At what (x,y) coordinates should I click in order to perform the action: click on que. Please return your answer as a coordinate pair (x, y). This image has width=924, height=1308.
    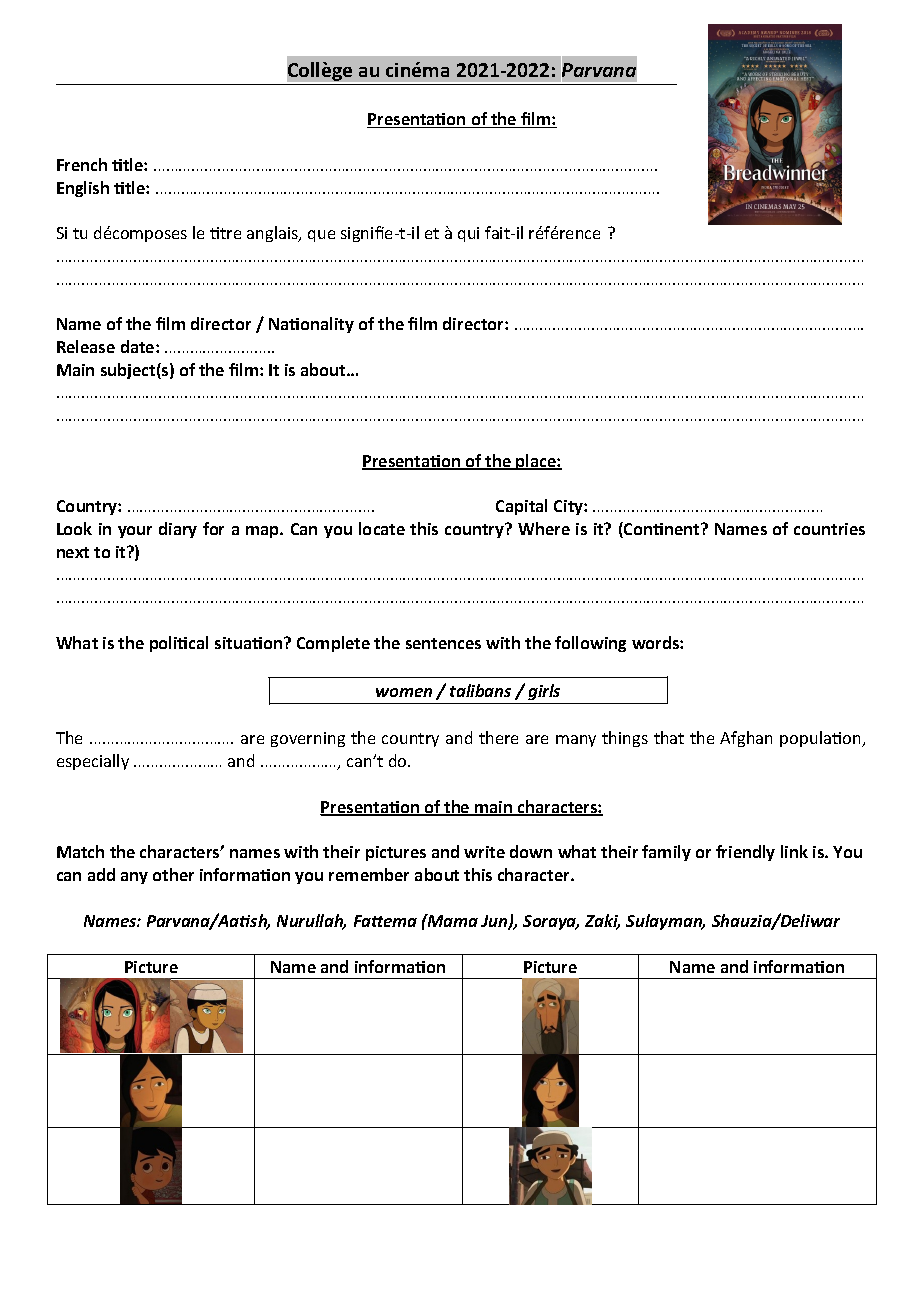
    Looking at the image, I should click on (321, 236).
